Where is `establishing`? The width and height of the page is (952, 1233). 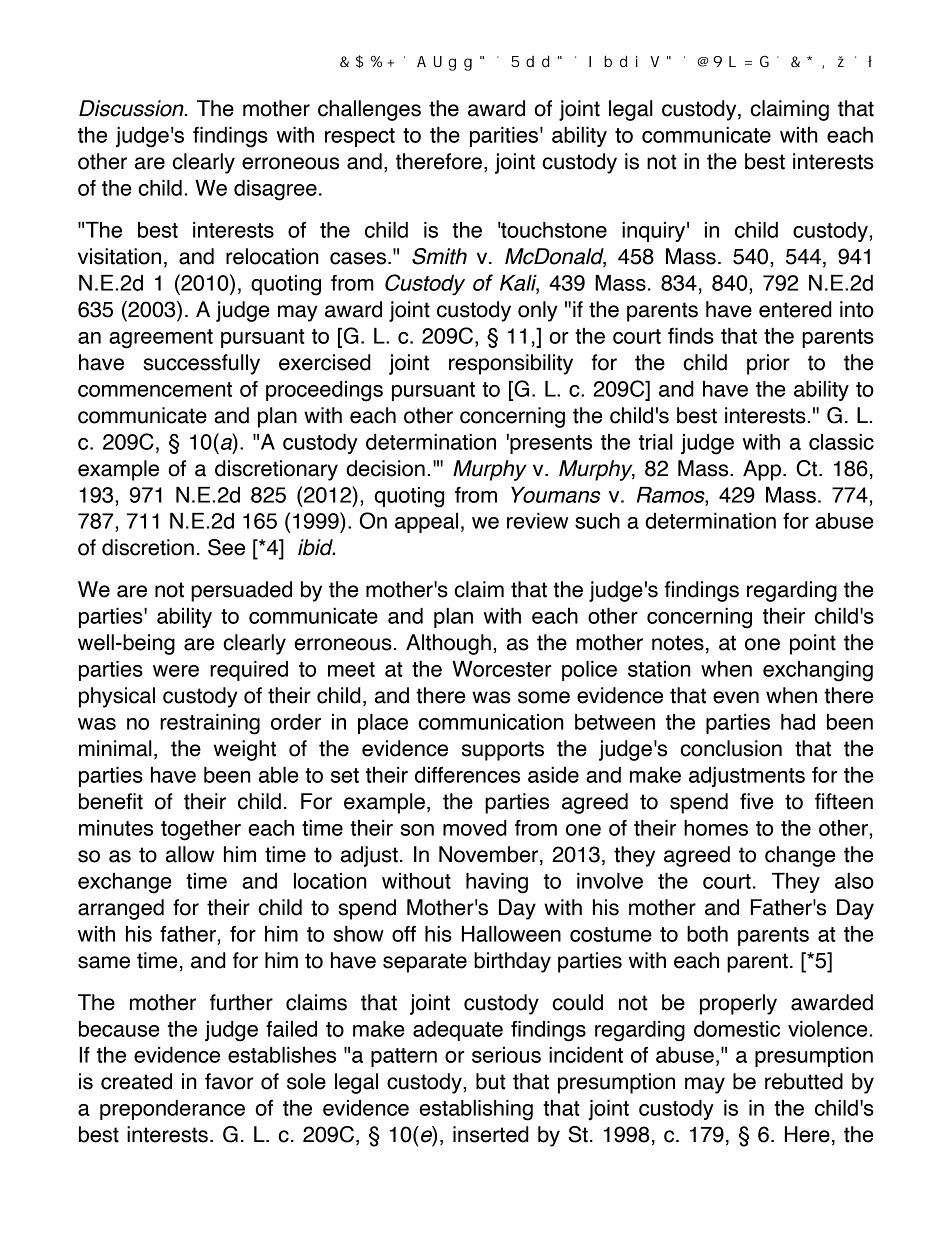 establishing is located at coordinates (476, 1110).
